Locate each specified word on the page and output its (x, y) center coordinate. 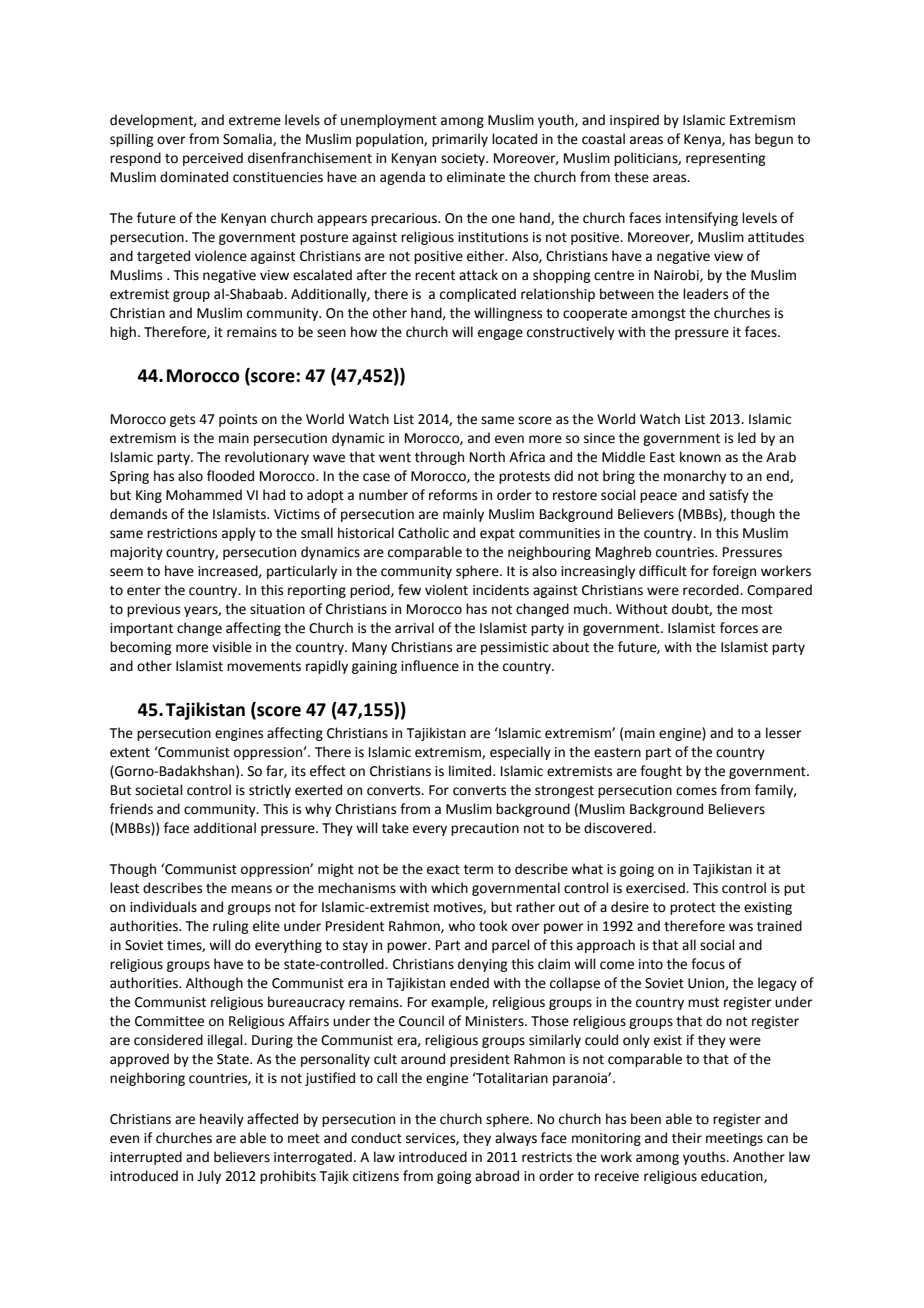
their (687, 1138)
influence (430, 666)
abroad (497, 1176)
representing (725, 159)
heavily (222, 1120)
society (464, 159)
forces (739, 628)
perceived (213, 159)
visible (232, 647)
